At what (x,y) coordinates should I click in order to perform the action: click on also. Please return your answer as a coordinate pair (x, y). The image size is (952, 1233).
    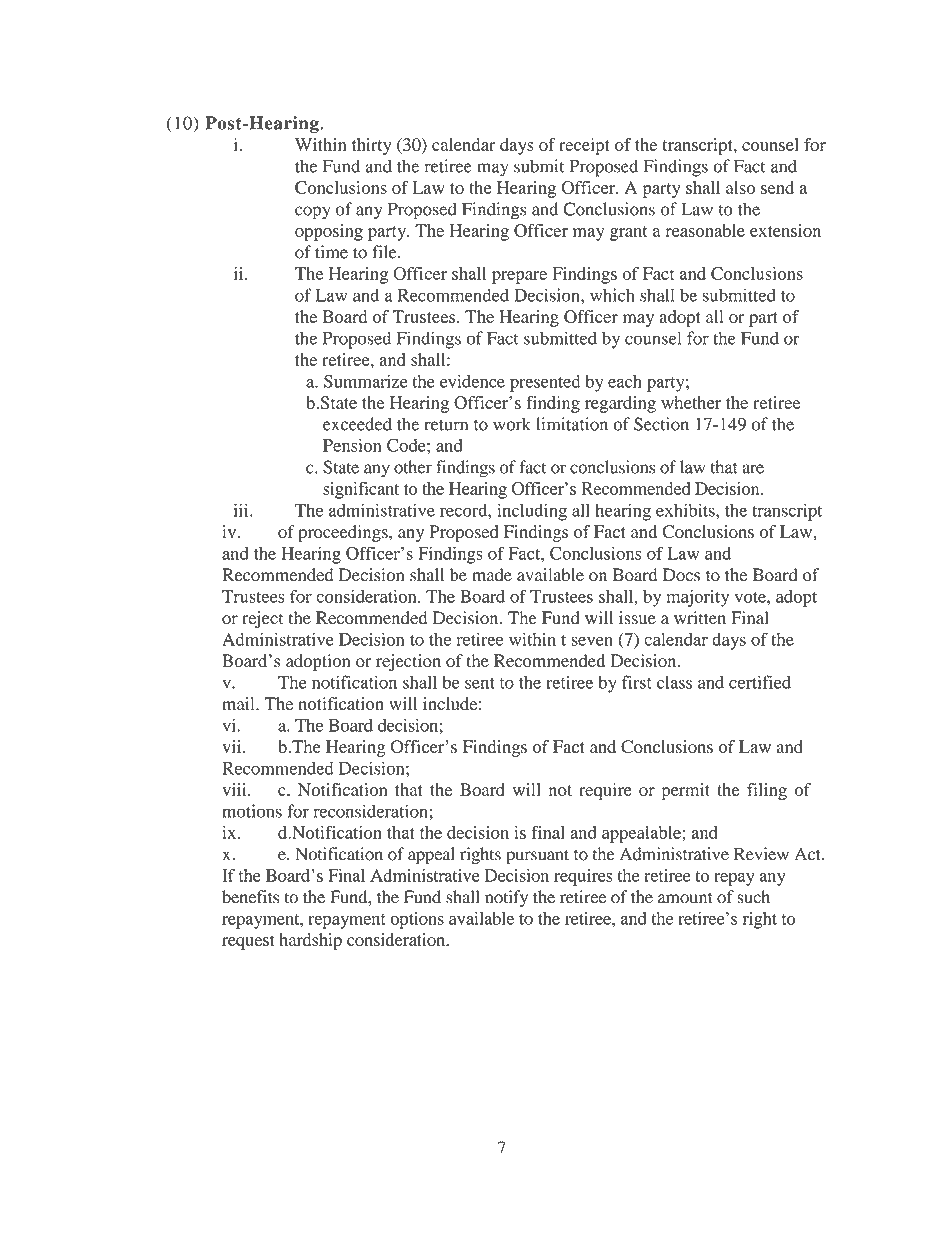
    Looking at the image, I should click on (740, 187).
